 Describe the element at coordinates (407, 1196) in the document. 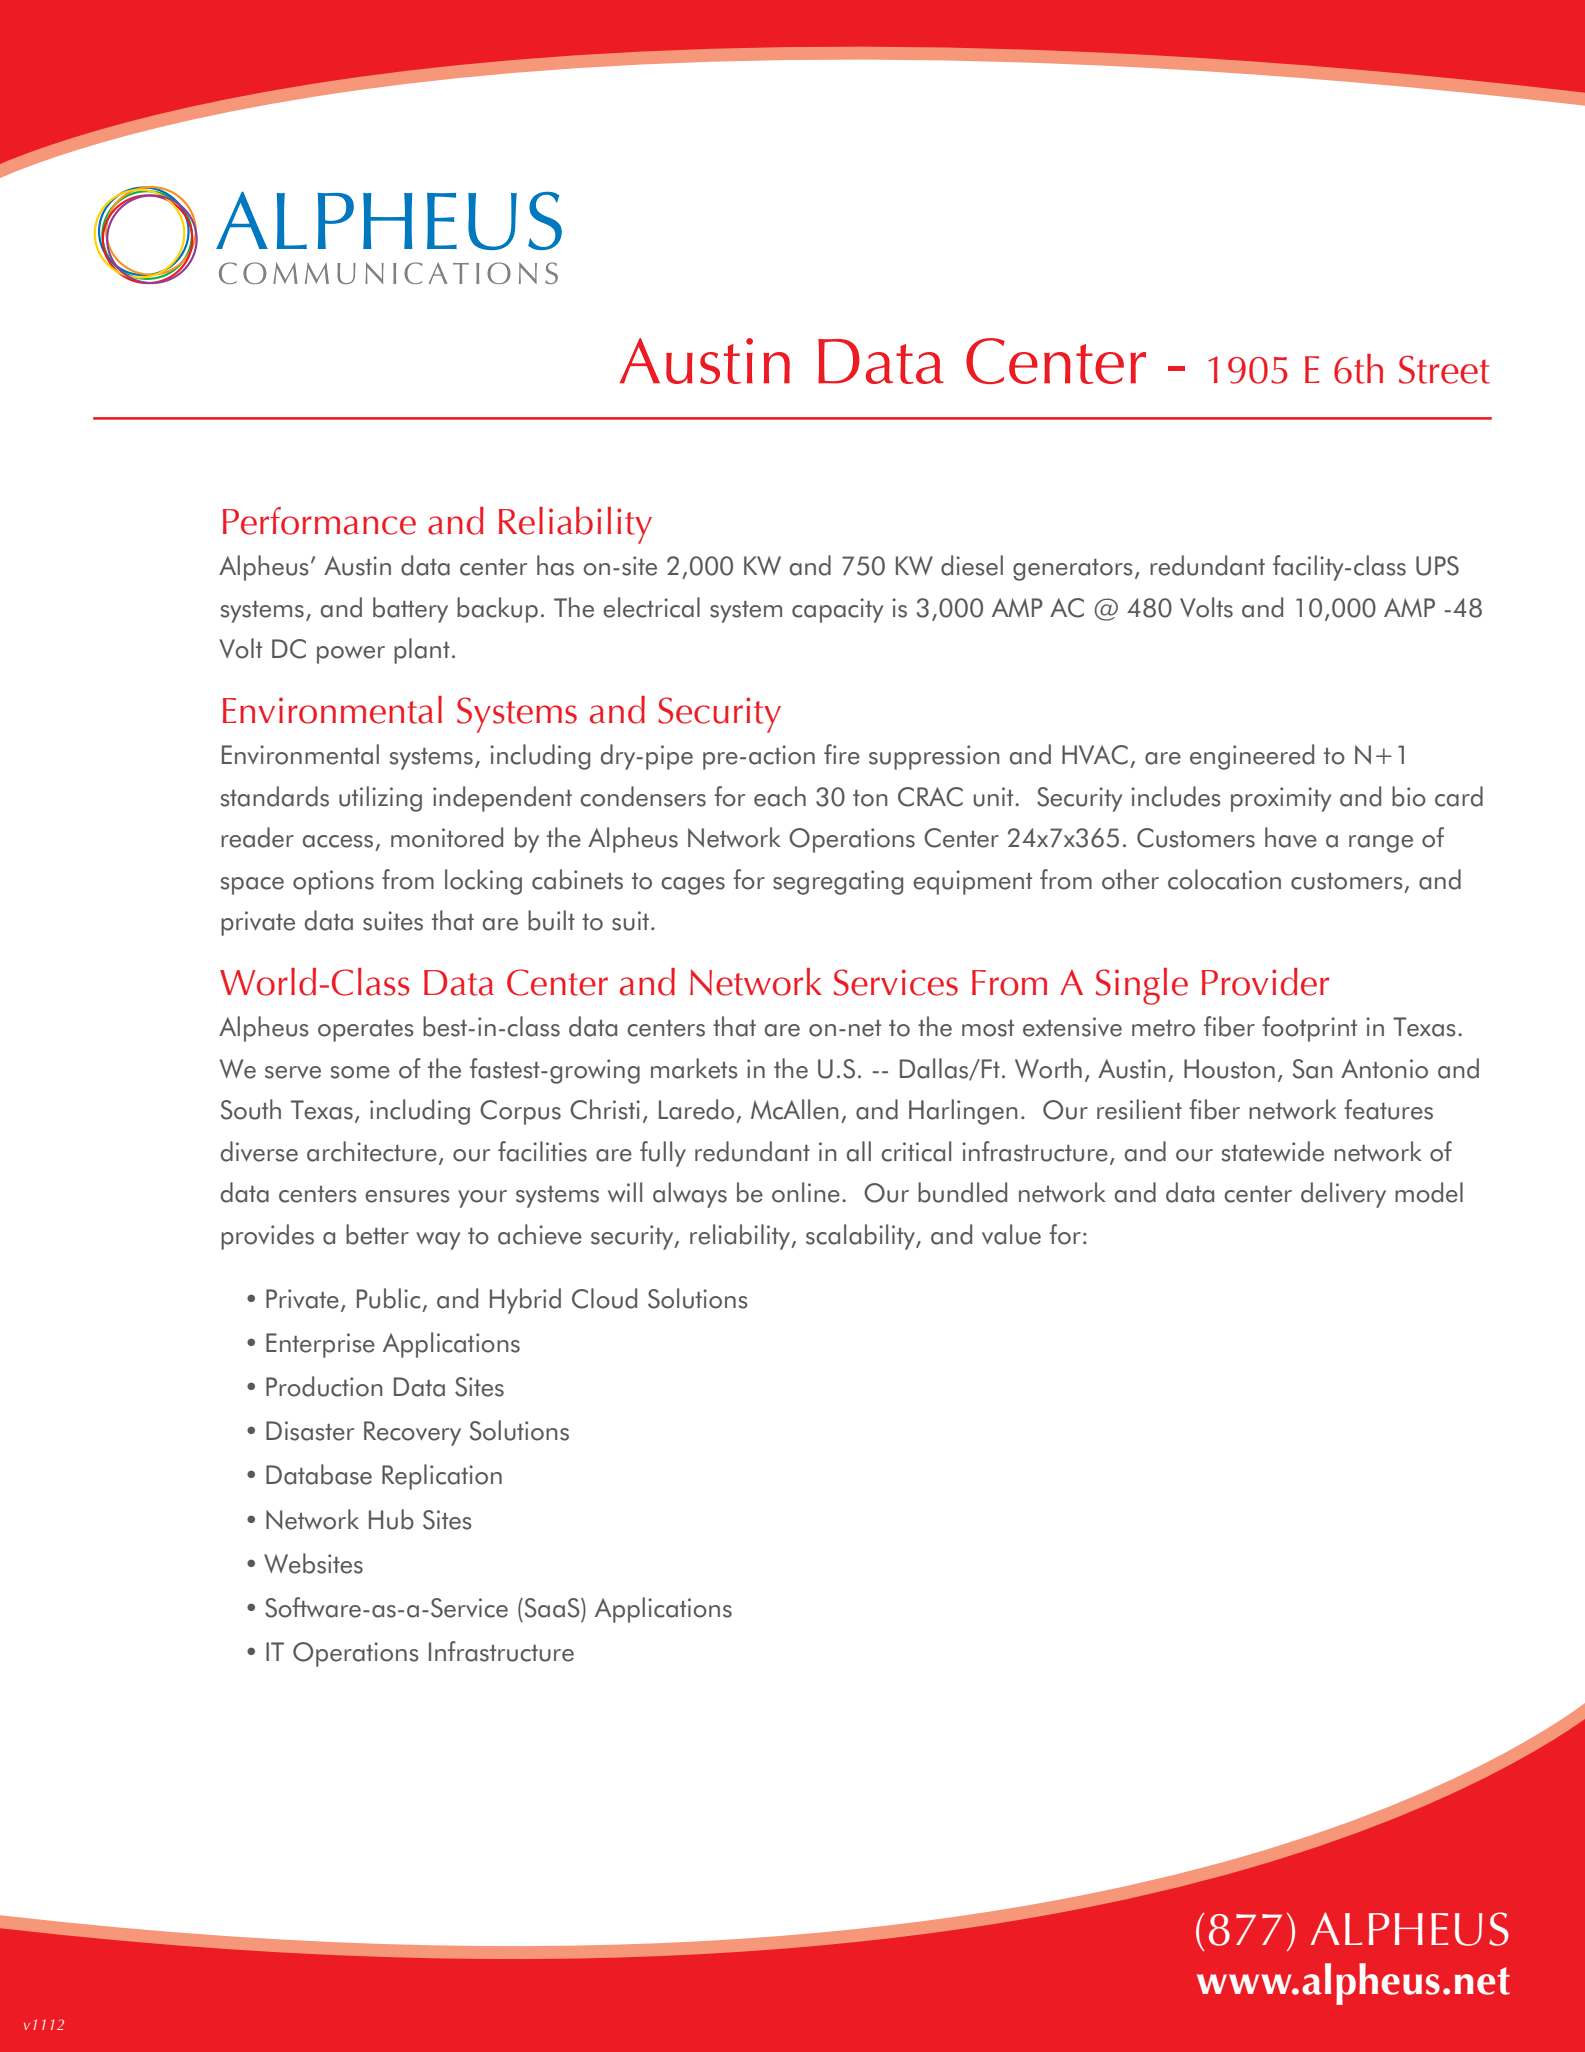

I see `ensures` at that location.
